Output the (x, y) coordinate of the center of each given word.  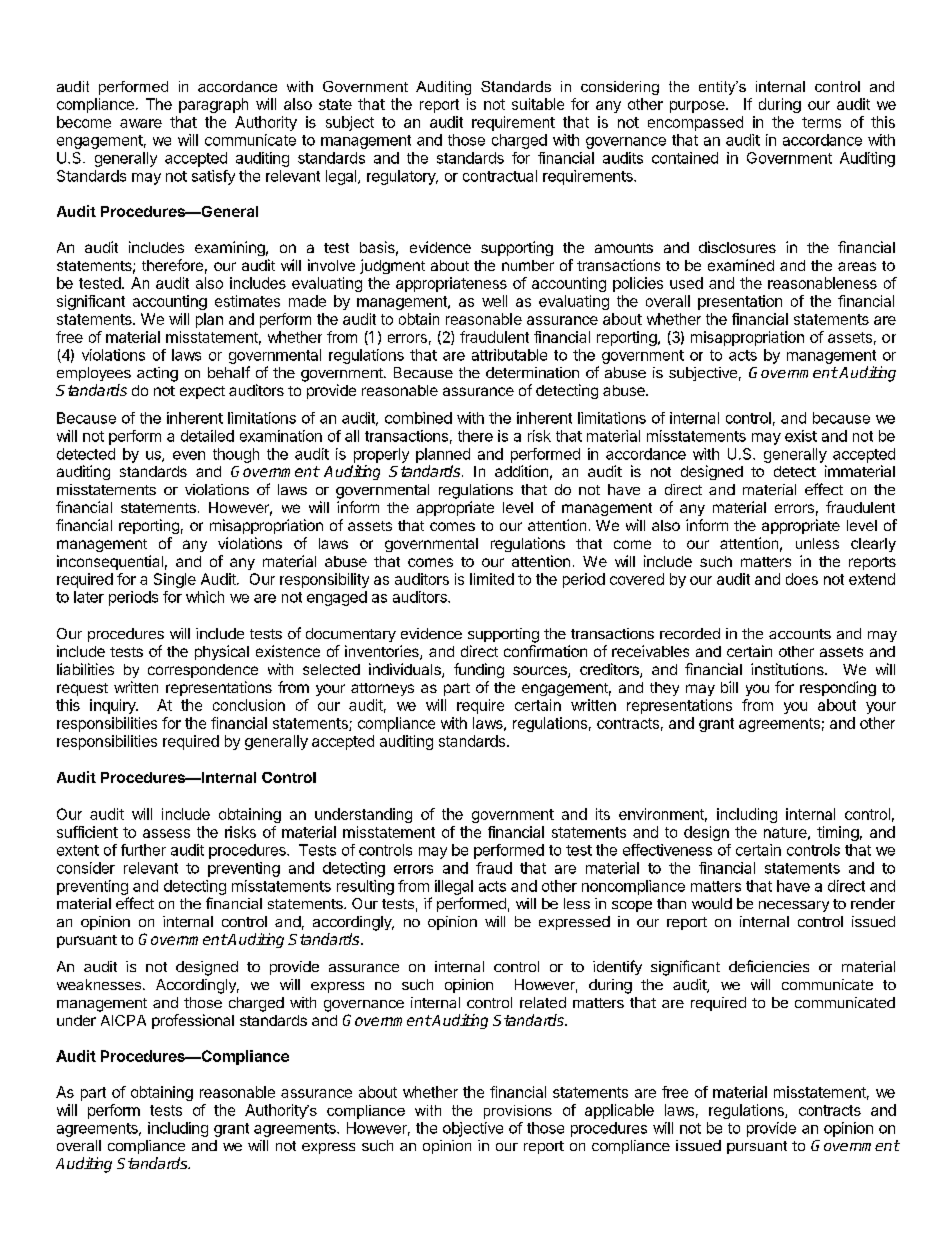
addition (521, 471)
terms (821, 122)
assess (166, 833)
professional (193, 1021)
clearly (873, 545)
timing (838, 833)
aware (141, 123)
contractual (500, 176)
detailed (207, 436)
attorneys (382, 689)
